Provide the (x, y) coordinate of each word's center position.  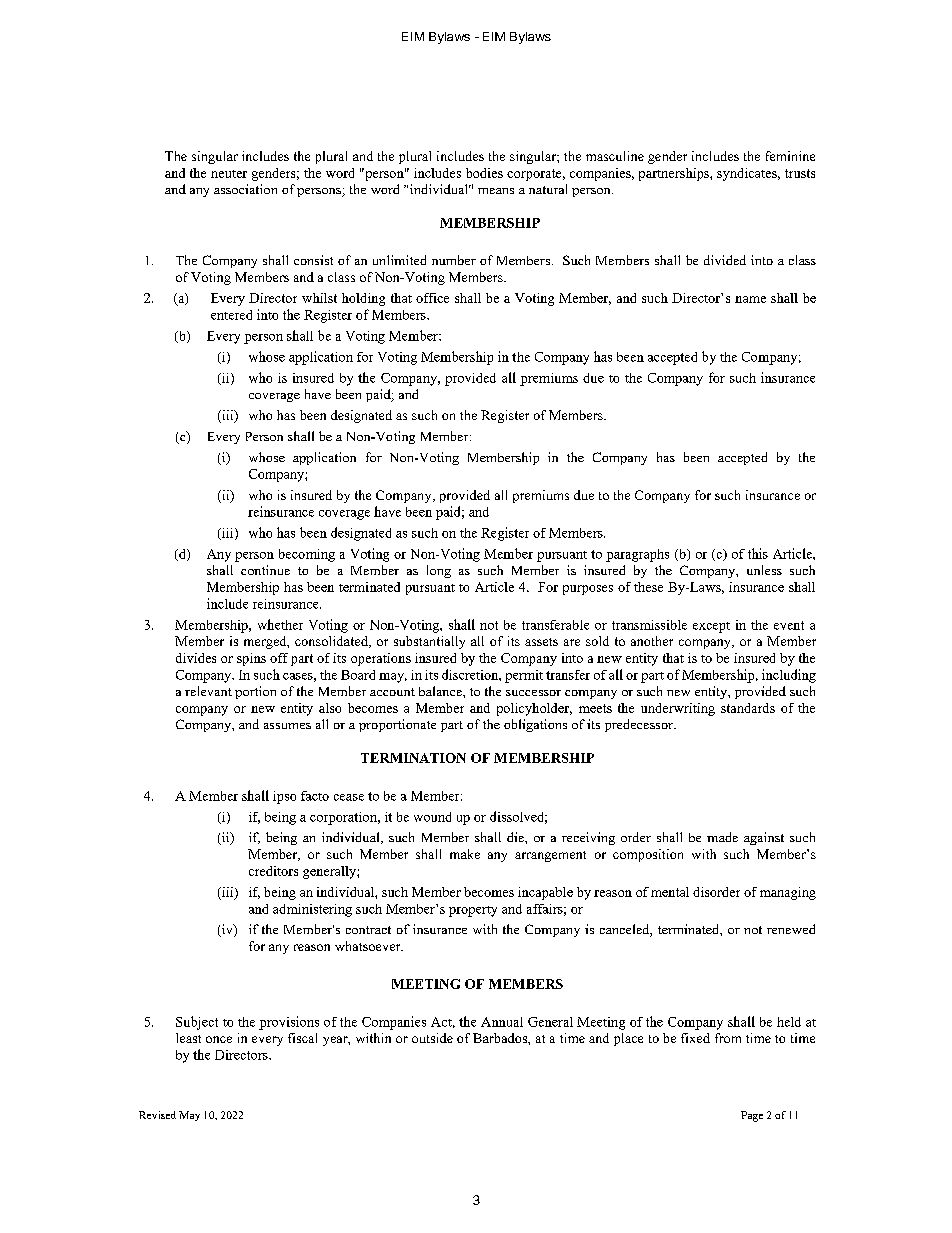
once (219, 1039)
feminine (790, 156)
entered (231, 315)
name (750, 299)
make (465, 854)
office (432, 298)
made (722, 837)
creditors (273, 871)
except (711, 627)
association (245, 189)
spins (251, 659)
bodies (484, 173)
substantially (429, 642)
